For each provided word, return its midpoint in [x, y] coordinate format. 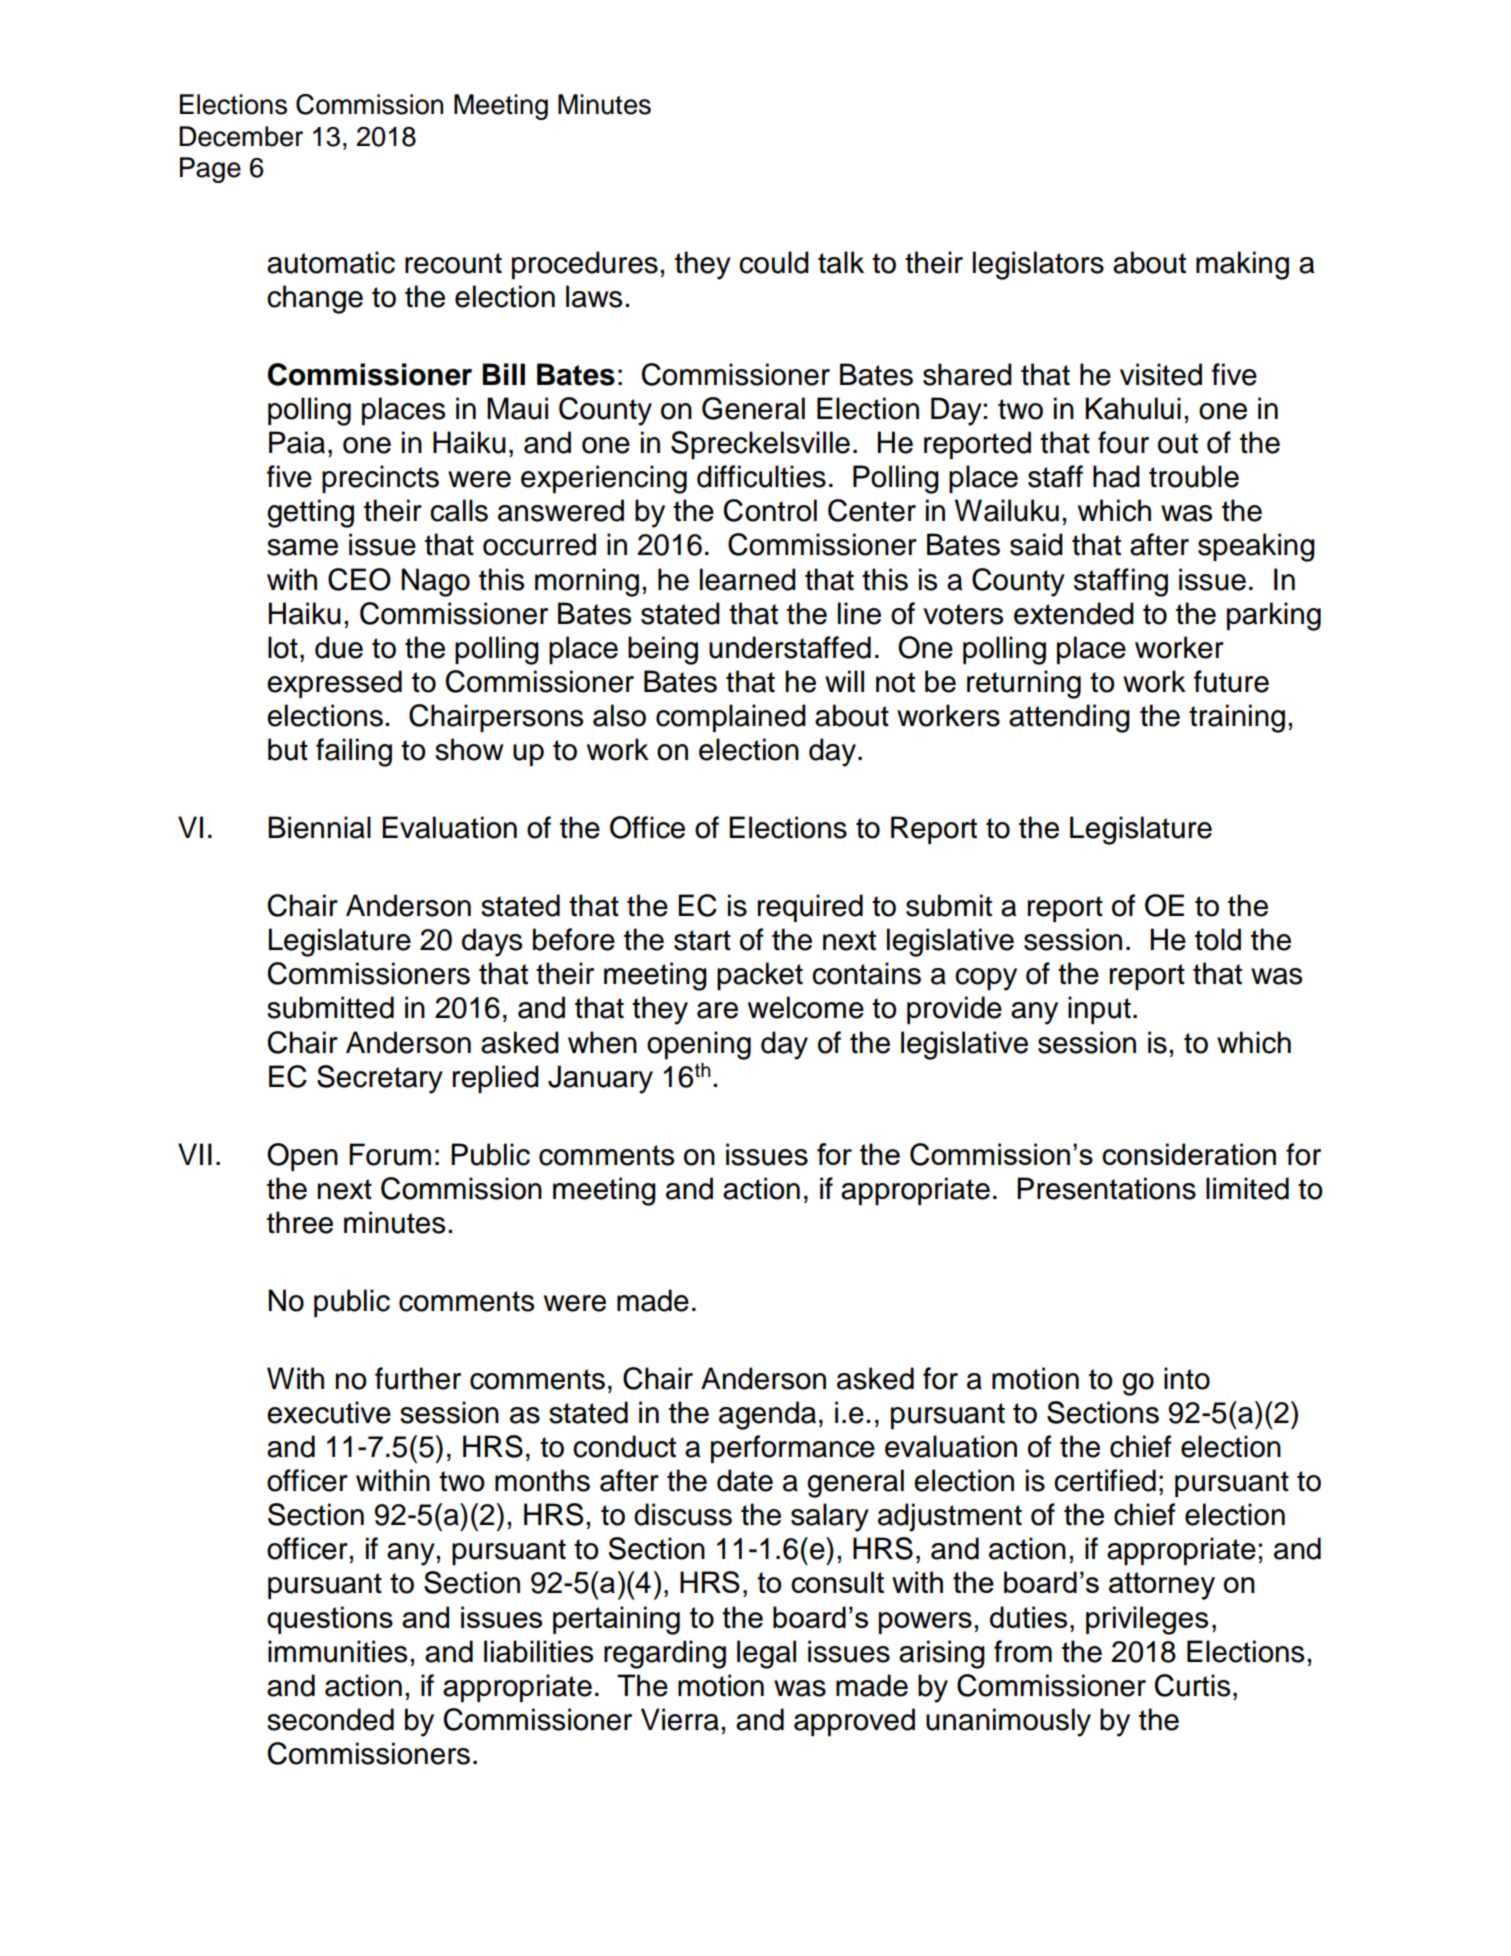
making [1242, 265]
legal [766, 1654]
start [702, 940]
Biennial [319, 827]
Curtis [1192, 1685]
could [774, 262]
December [241, 136]
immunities [337, 1651]
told [1218, 939]
